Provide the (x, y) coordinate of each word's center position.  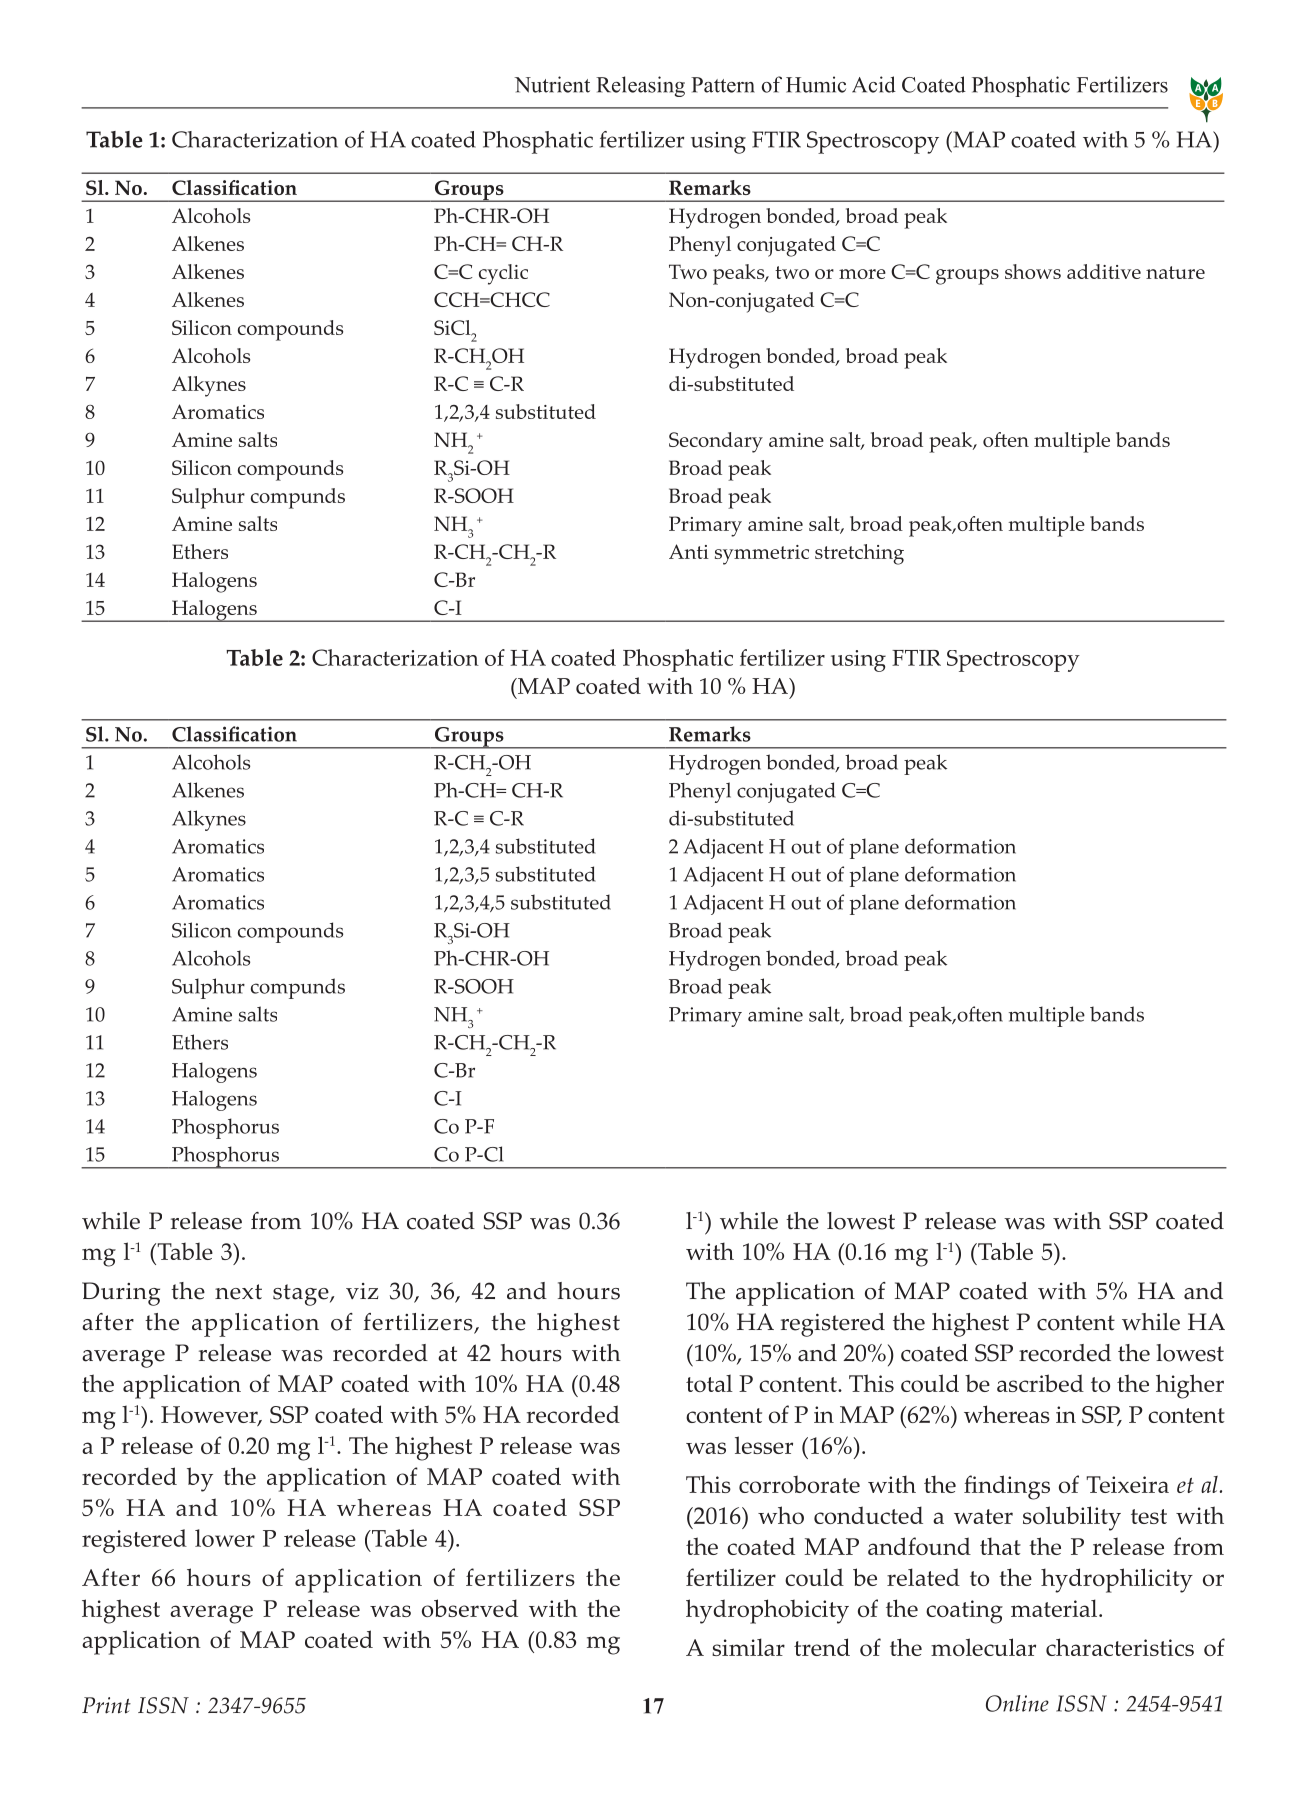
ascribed (1040, 1383)
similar (748, 1647)
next (238, 1292)
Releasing (640, 86)
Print (106, 1705)
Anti (689, 551)
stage (302, 1295)
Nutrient (552, 84)
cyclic (503, 274)
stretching (859, 554)
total (709, 1383)
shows (1033, 271)
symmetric (762, 555)
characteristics (1120, 1647)
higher (1190, 1386)
